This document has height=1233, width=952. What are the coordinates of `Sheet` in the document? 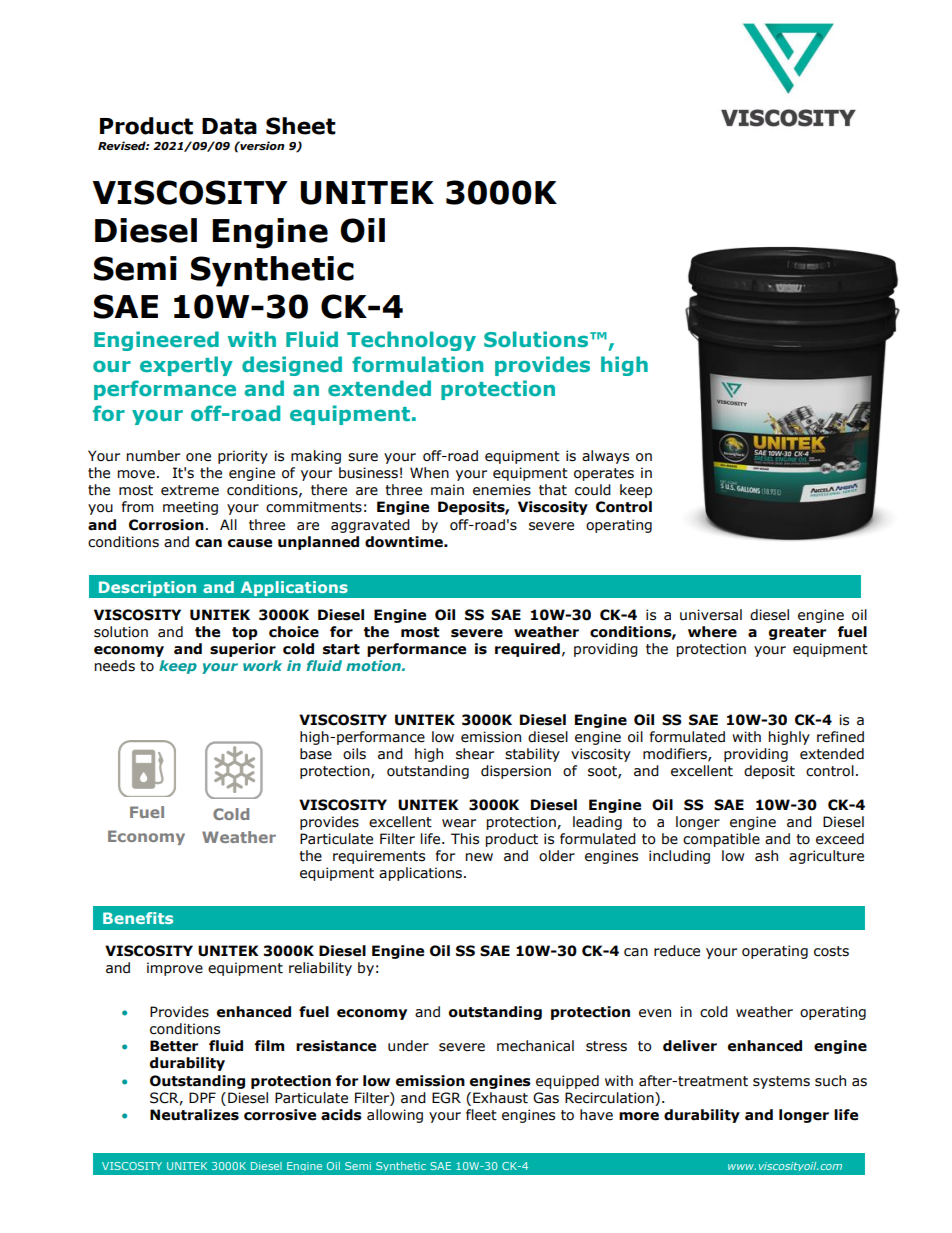 It's located at (301, 126).
